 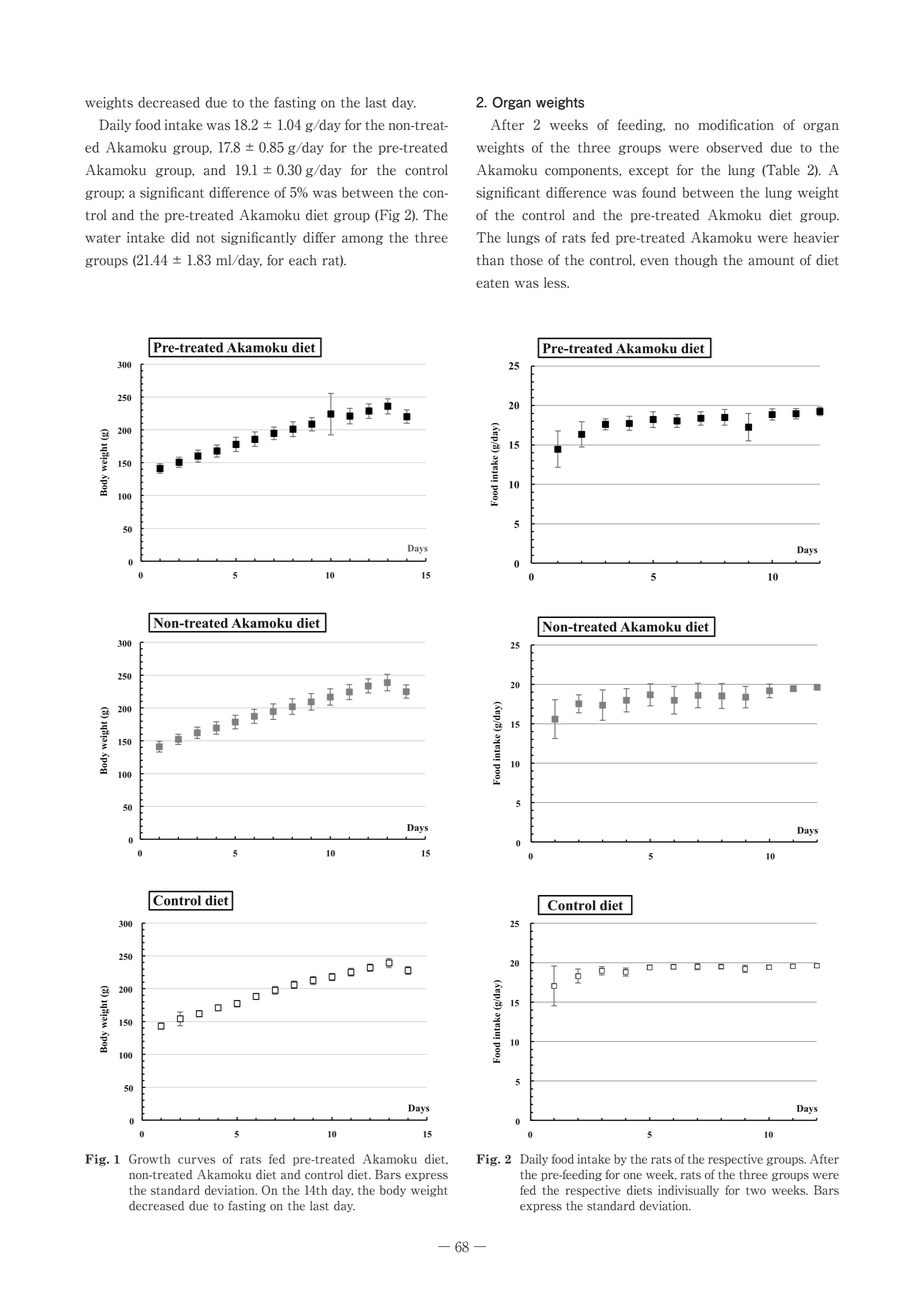 I want to click on less, so click(x=556, y=282).
